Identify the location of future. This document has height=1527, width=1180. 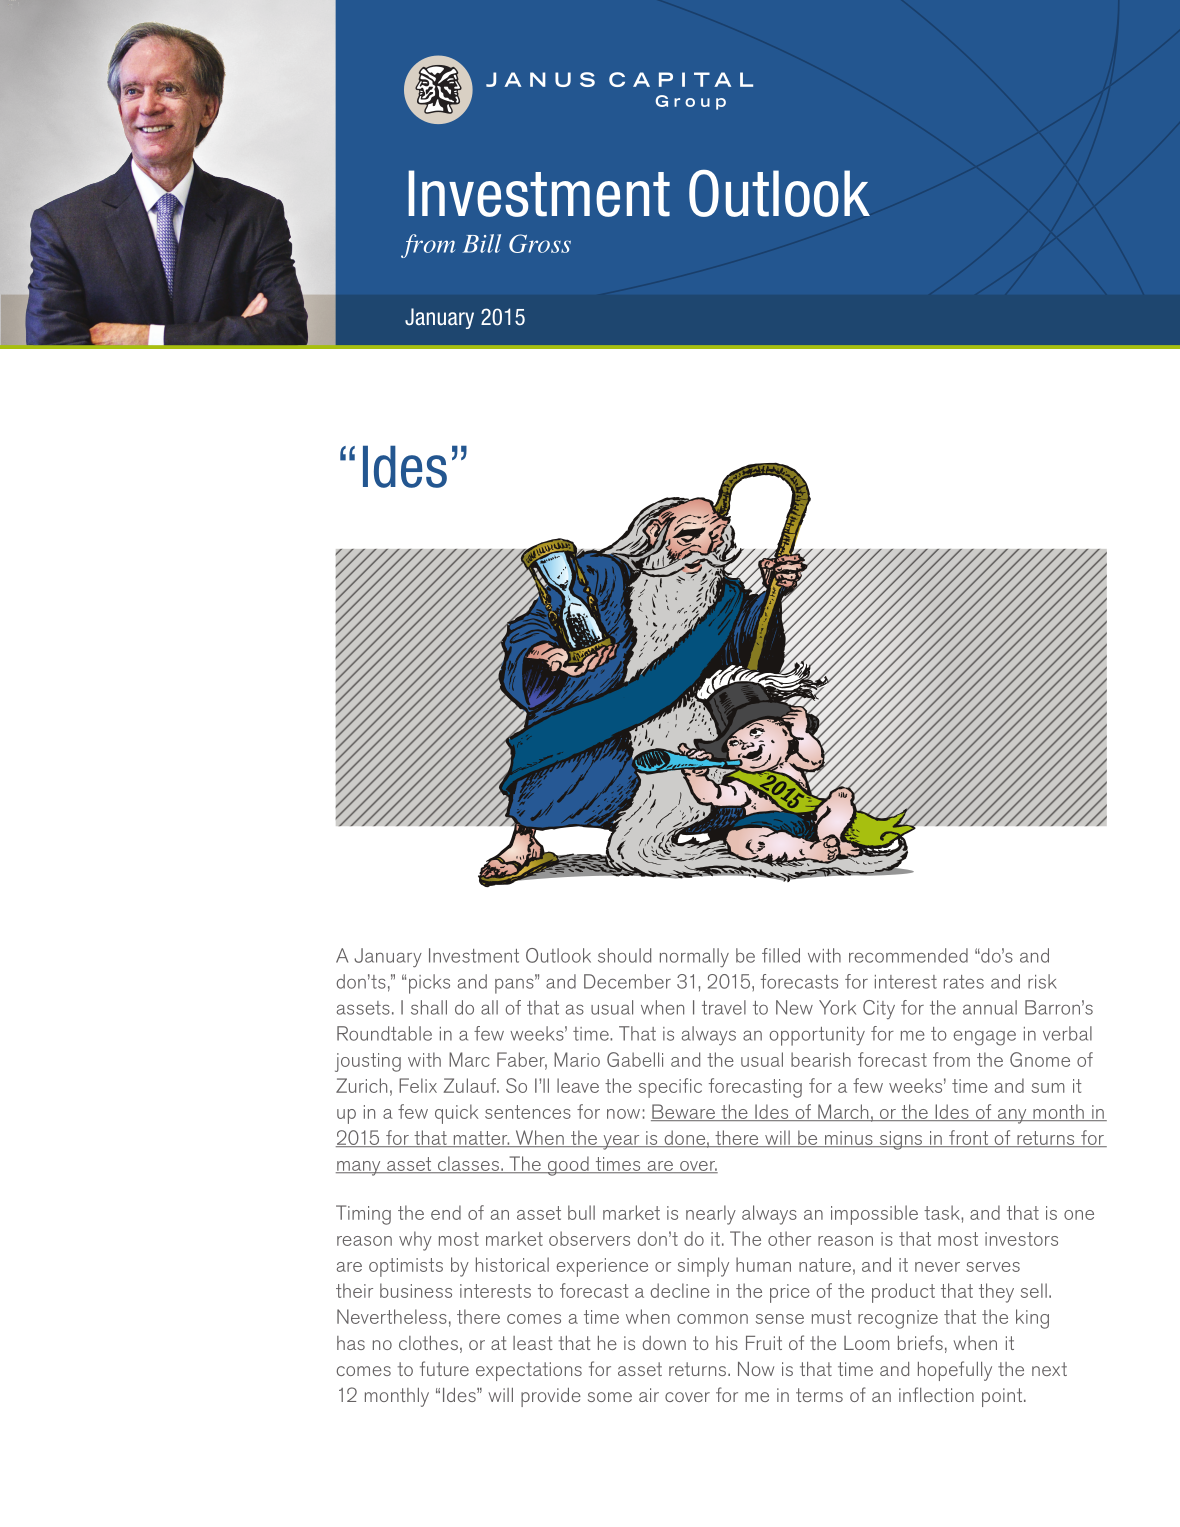
(444, 1368).
